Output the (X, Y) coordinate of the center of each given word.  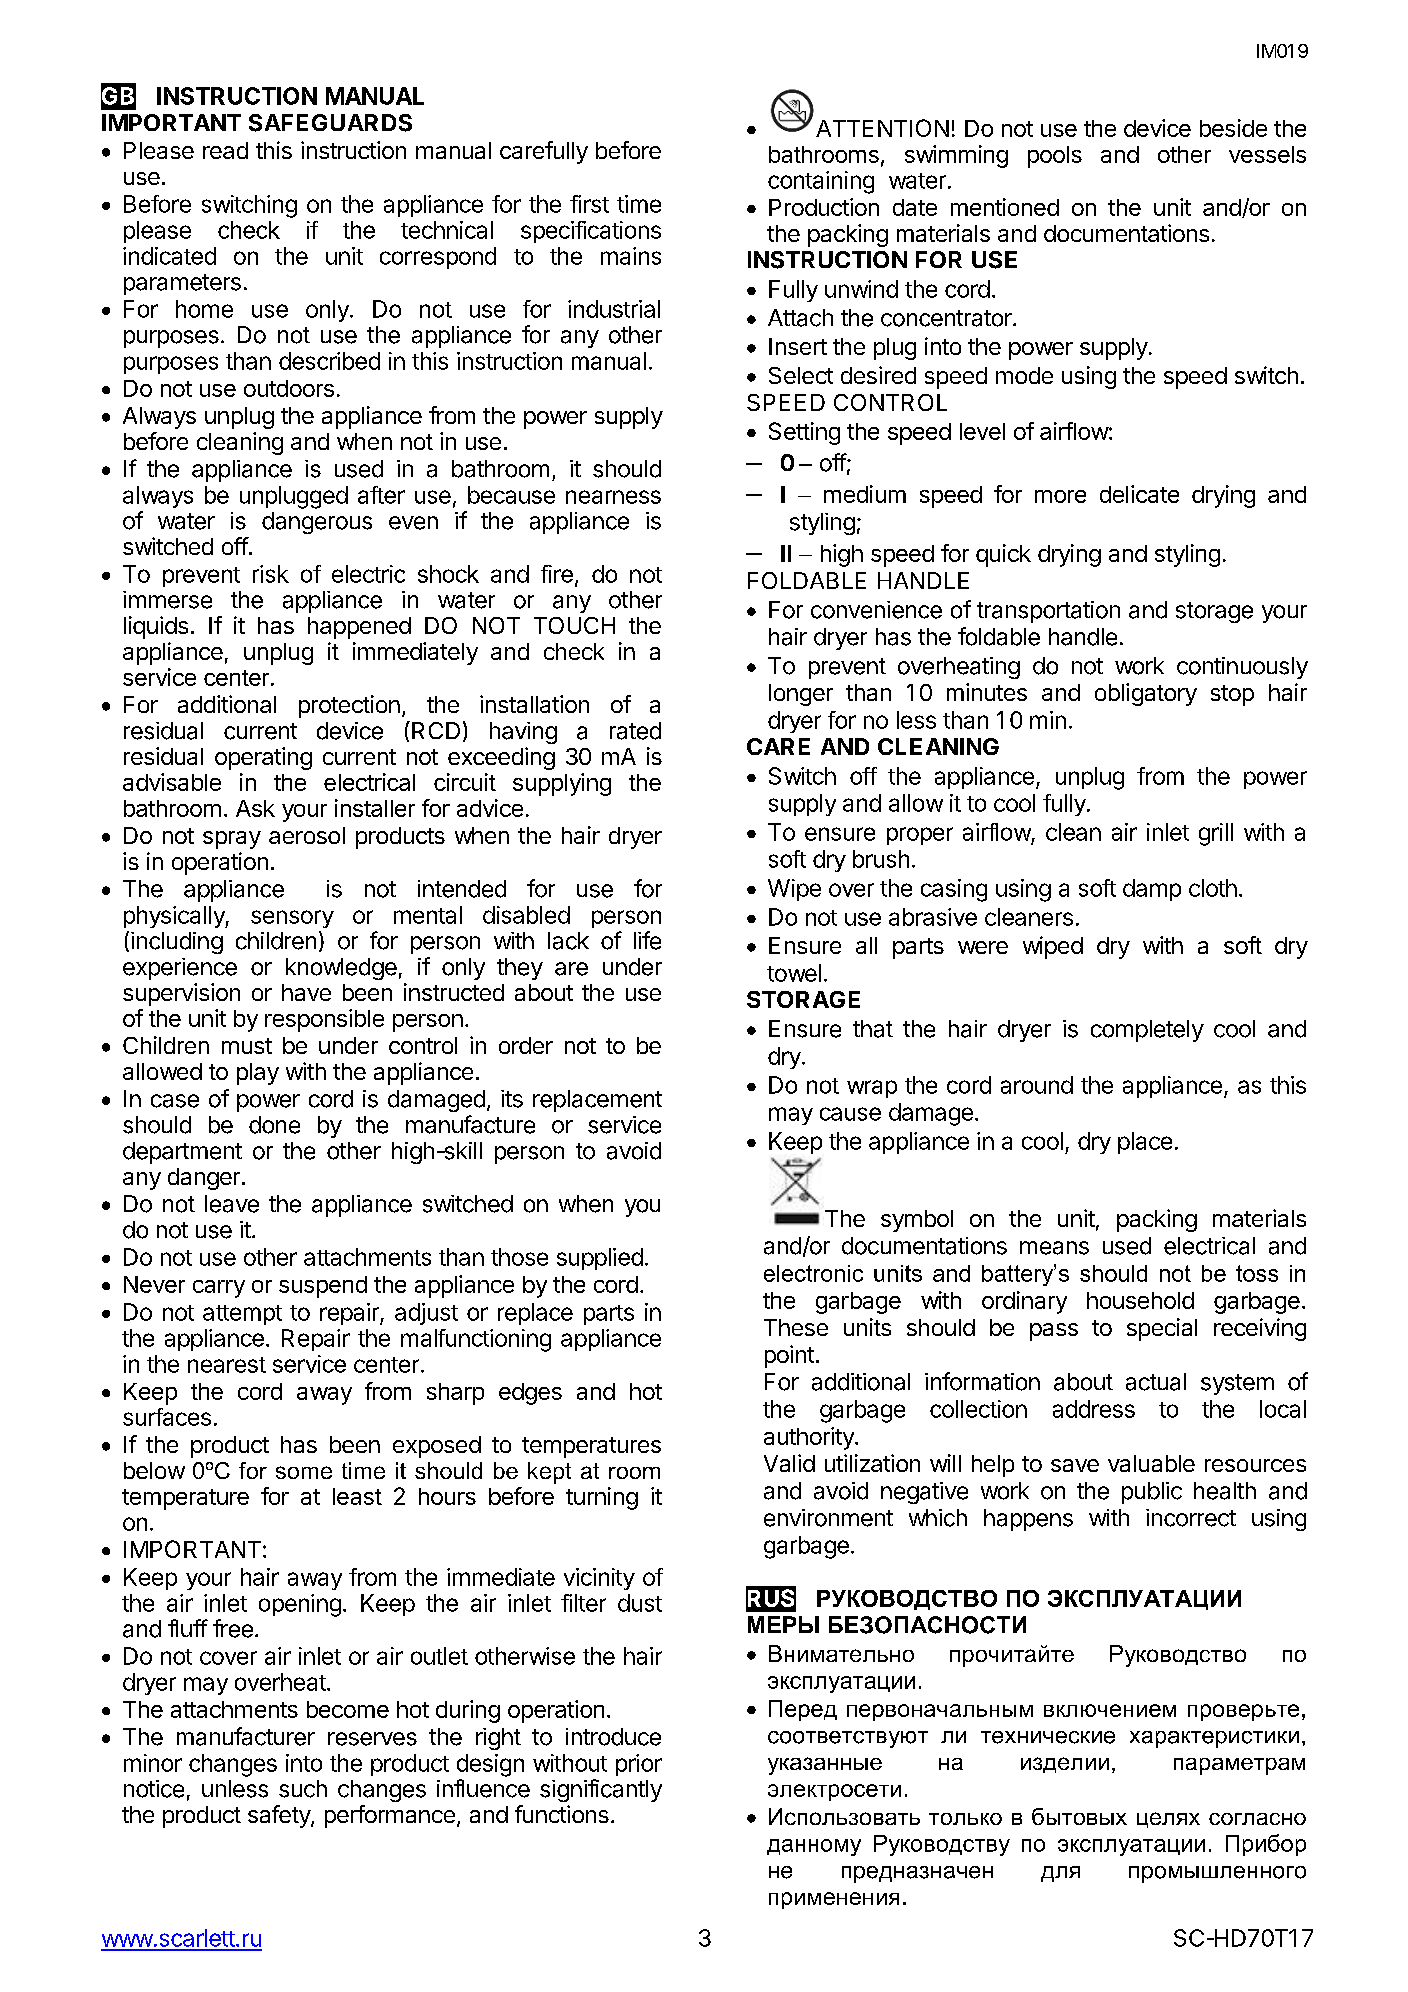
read (225, 150)
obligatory (1146, 694)
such (303, 1789)
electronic (813, 1273)
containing (821, 182)
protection (349, 706)
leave (232, 1204)
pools (1055, 157)
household (1140, 1300)
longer (801, 695)
